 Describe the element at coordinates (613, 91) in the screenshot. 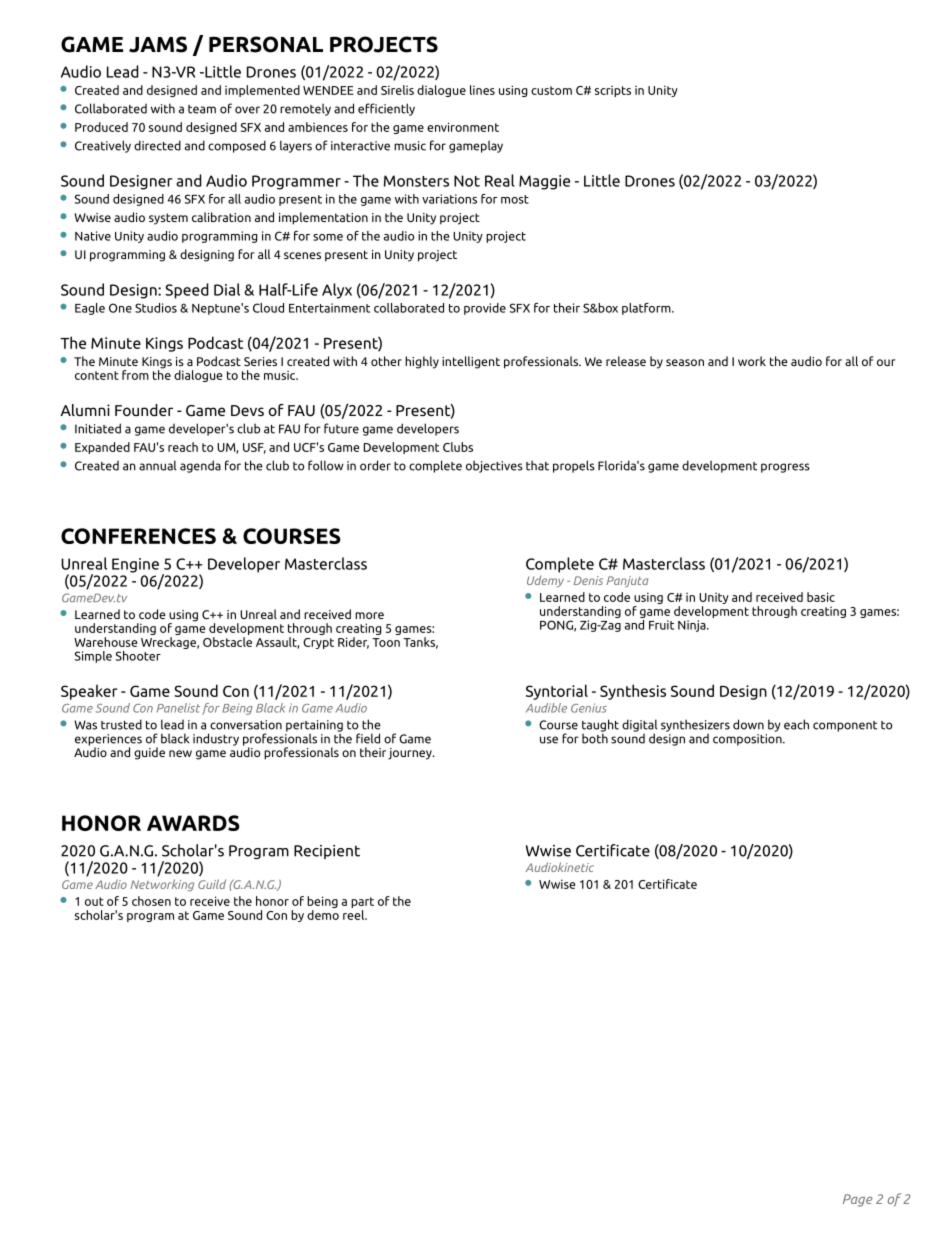

I see `scripts` at that location.
